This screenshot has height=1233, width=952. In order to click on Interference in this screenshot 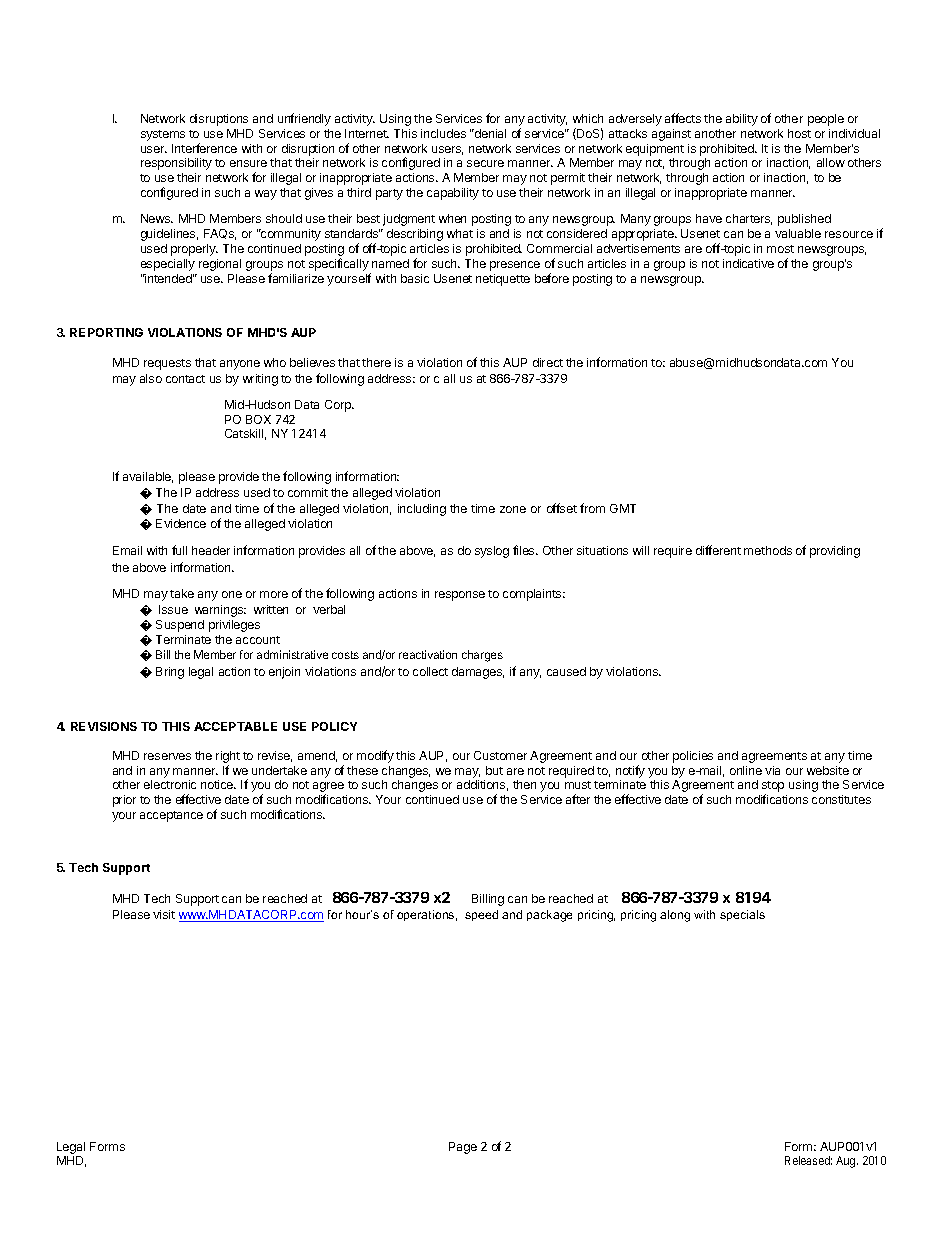, I will do `click(204, 148)`.
